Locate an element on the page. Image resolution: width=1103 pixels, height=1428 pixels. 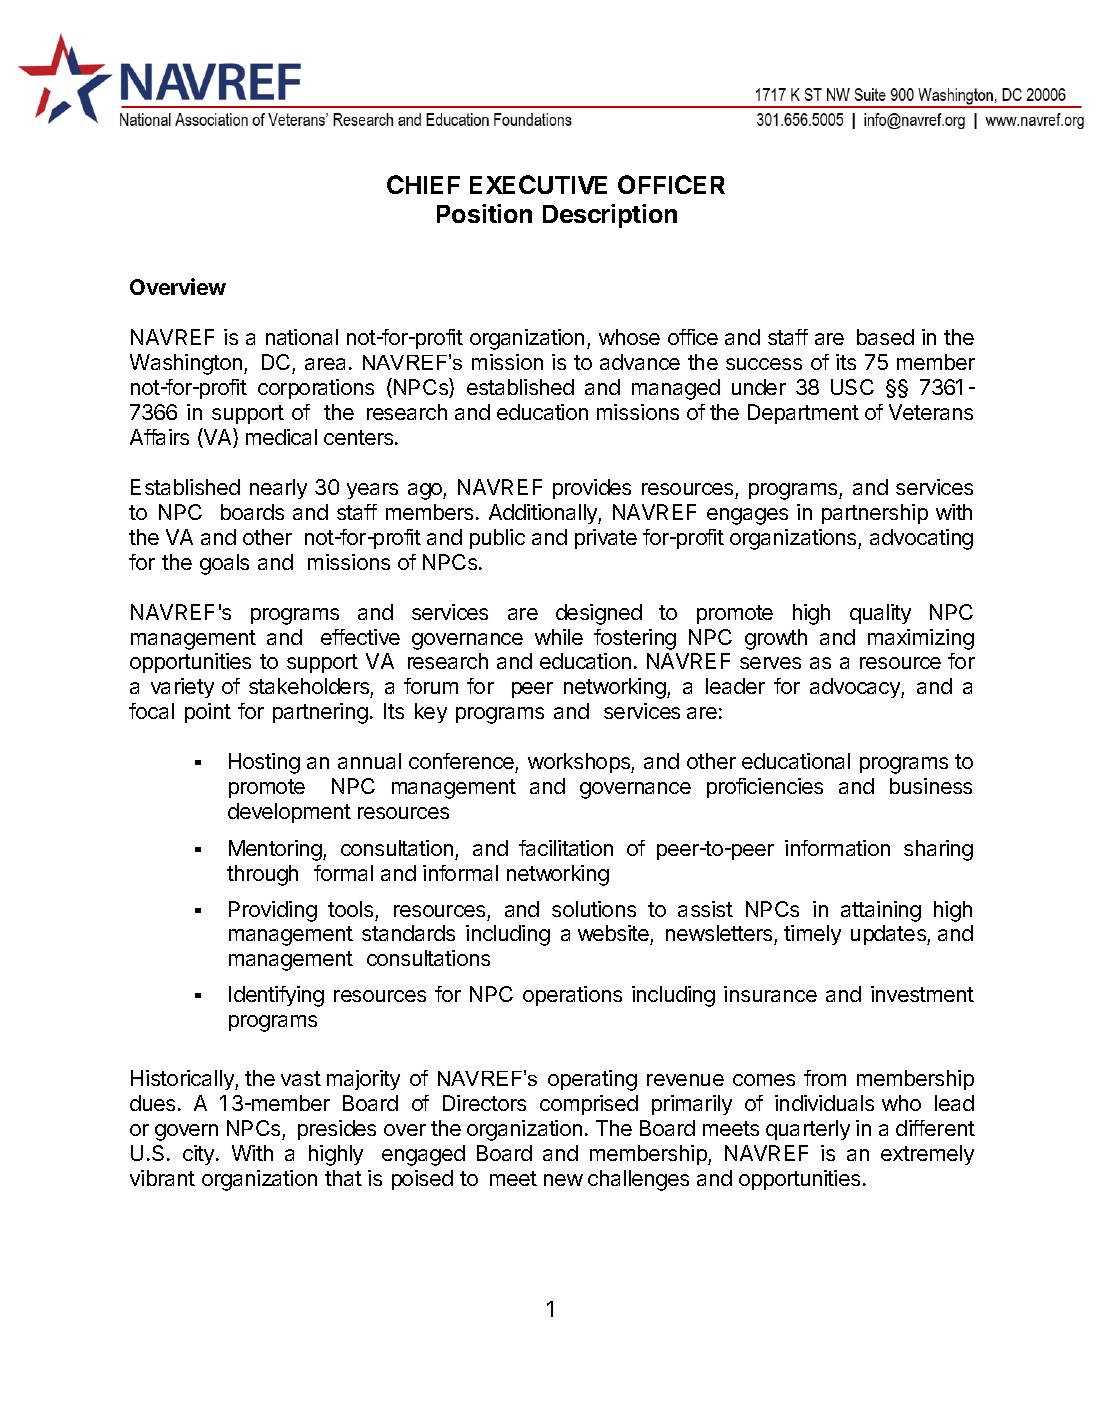
CHIEF is located at coordinates (423, 184).
